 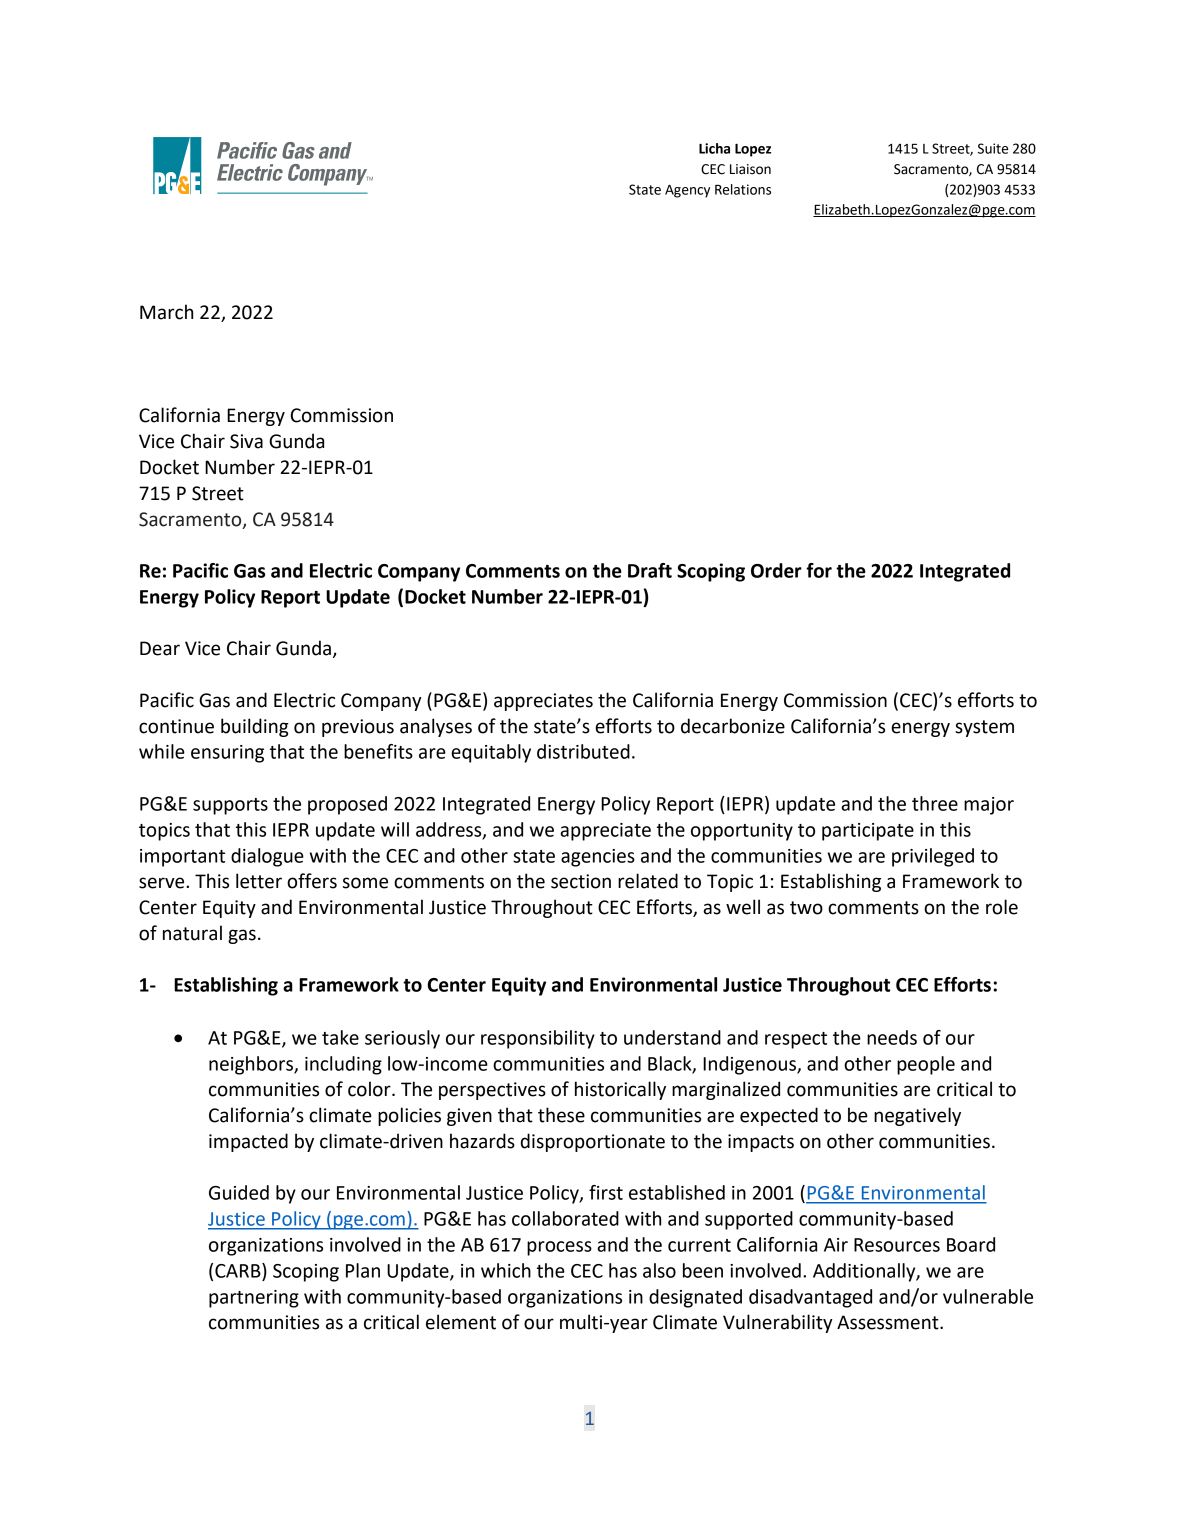 What do you see at coordinates (993, 148) in the image?
I see `Suite` at bounding box center [993, 148].
